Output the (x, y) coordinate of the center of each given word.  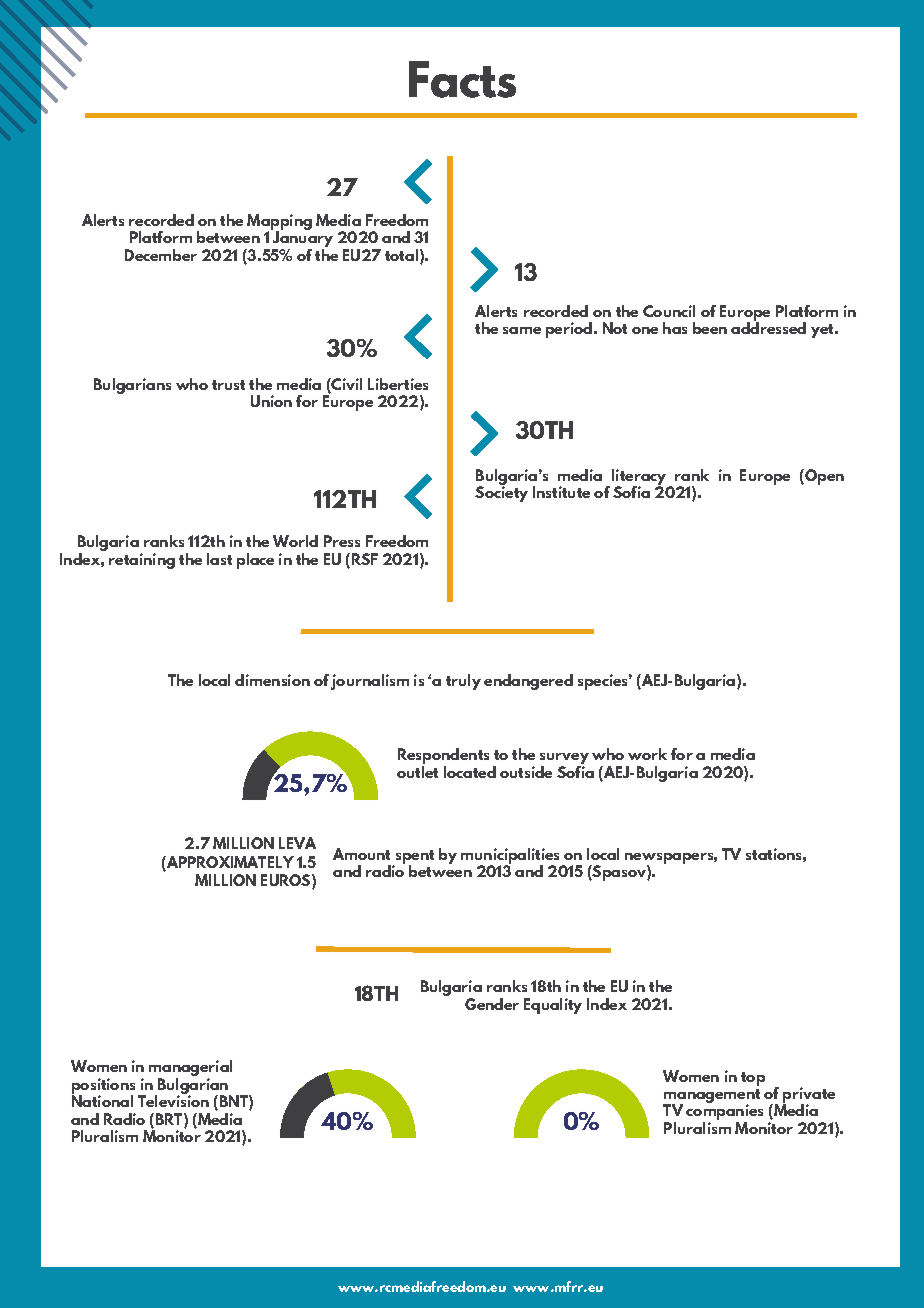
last (219, 559)
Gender (492, 1004)
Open (823, 477)
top (753, 1079)
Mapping (279, 223)
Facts (462, 79)
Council (669, 311)
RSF (363, 560)
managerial (190, 1069)
